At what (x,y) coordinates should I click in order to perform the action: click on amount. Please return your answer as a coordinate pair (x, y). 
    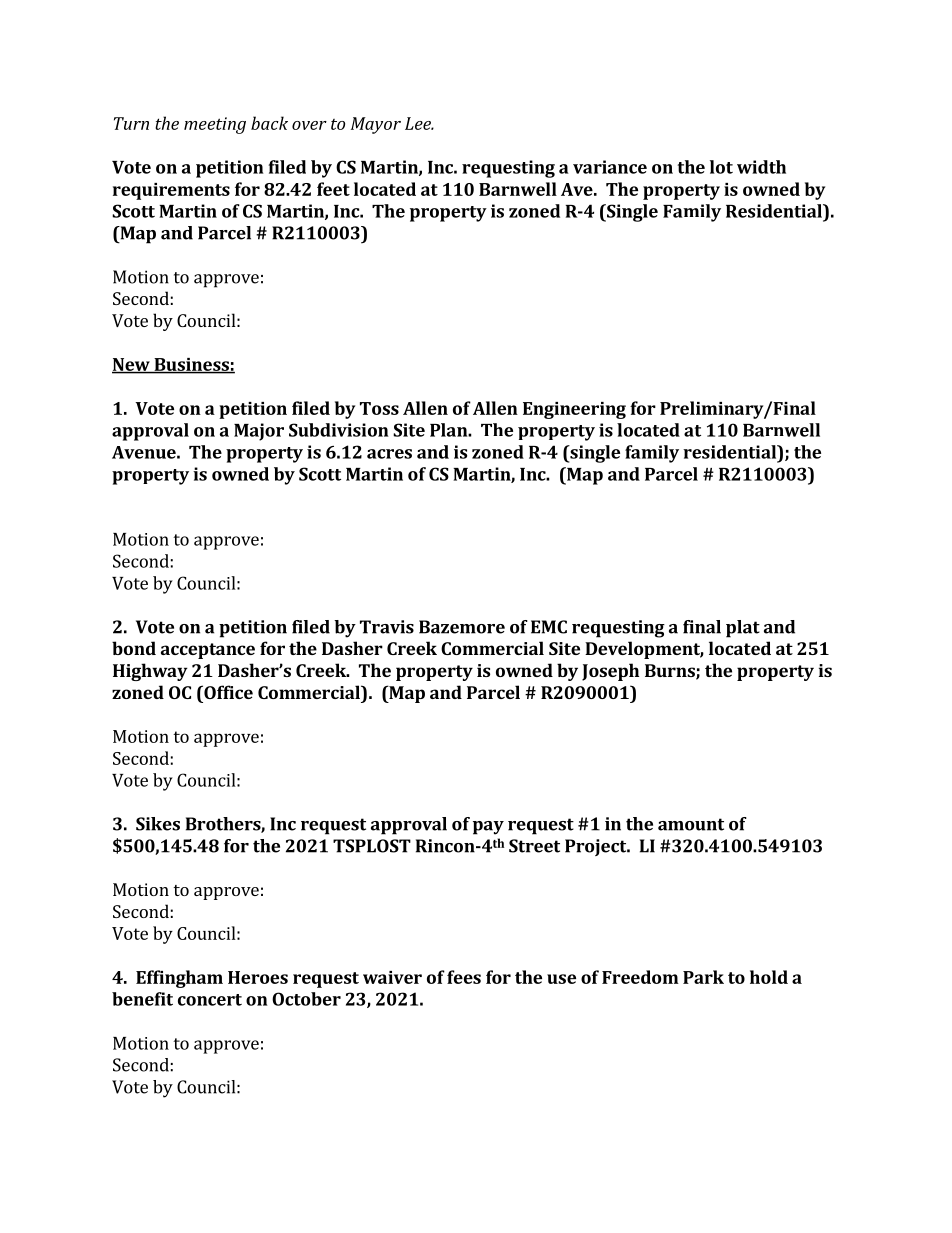
    Looking at the image, I should click on (691, 824).
